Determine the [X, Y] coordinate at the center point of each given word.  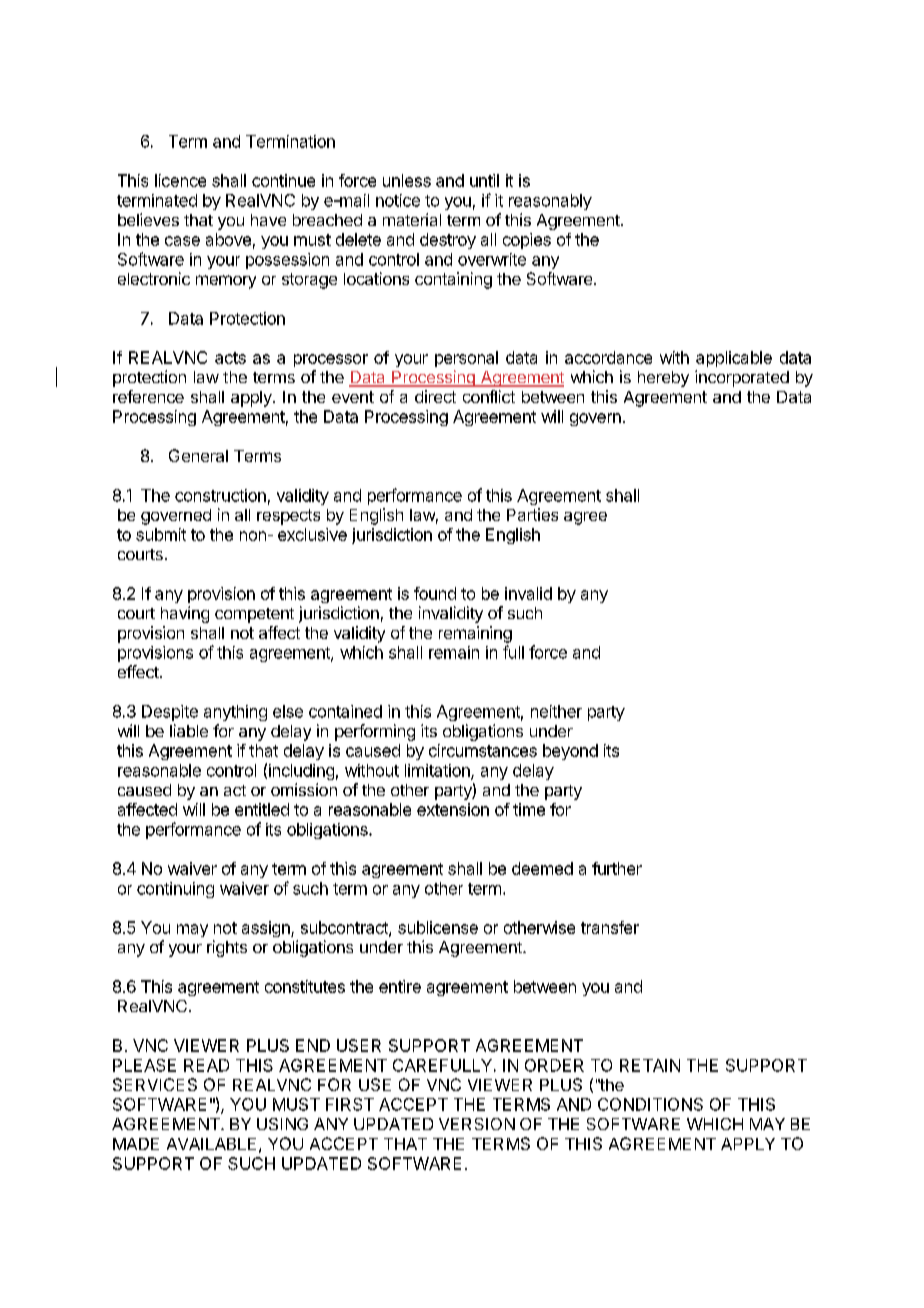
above [228, 239]
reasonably [550, 202]
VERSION [477, 1124]
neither [556, 711]
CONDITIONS [650, 1104]
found [435, 593]
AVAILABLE [211, 1144]
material [412, 219]
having [185, 614]
